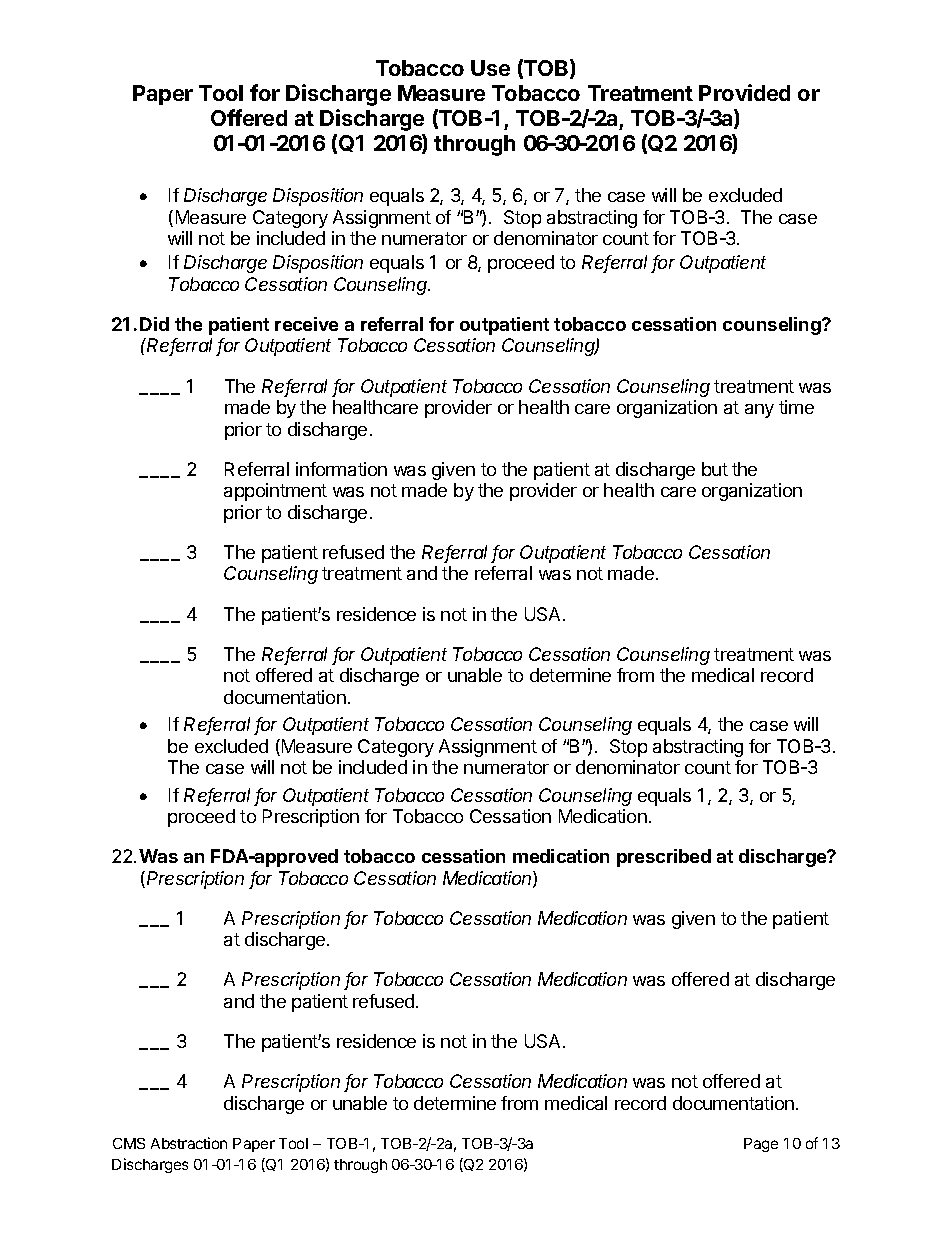 The width and height of the page is (952, 1233). Describe the element at coordinates (664, 858) in the page. I see `prescribed` at that location.
